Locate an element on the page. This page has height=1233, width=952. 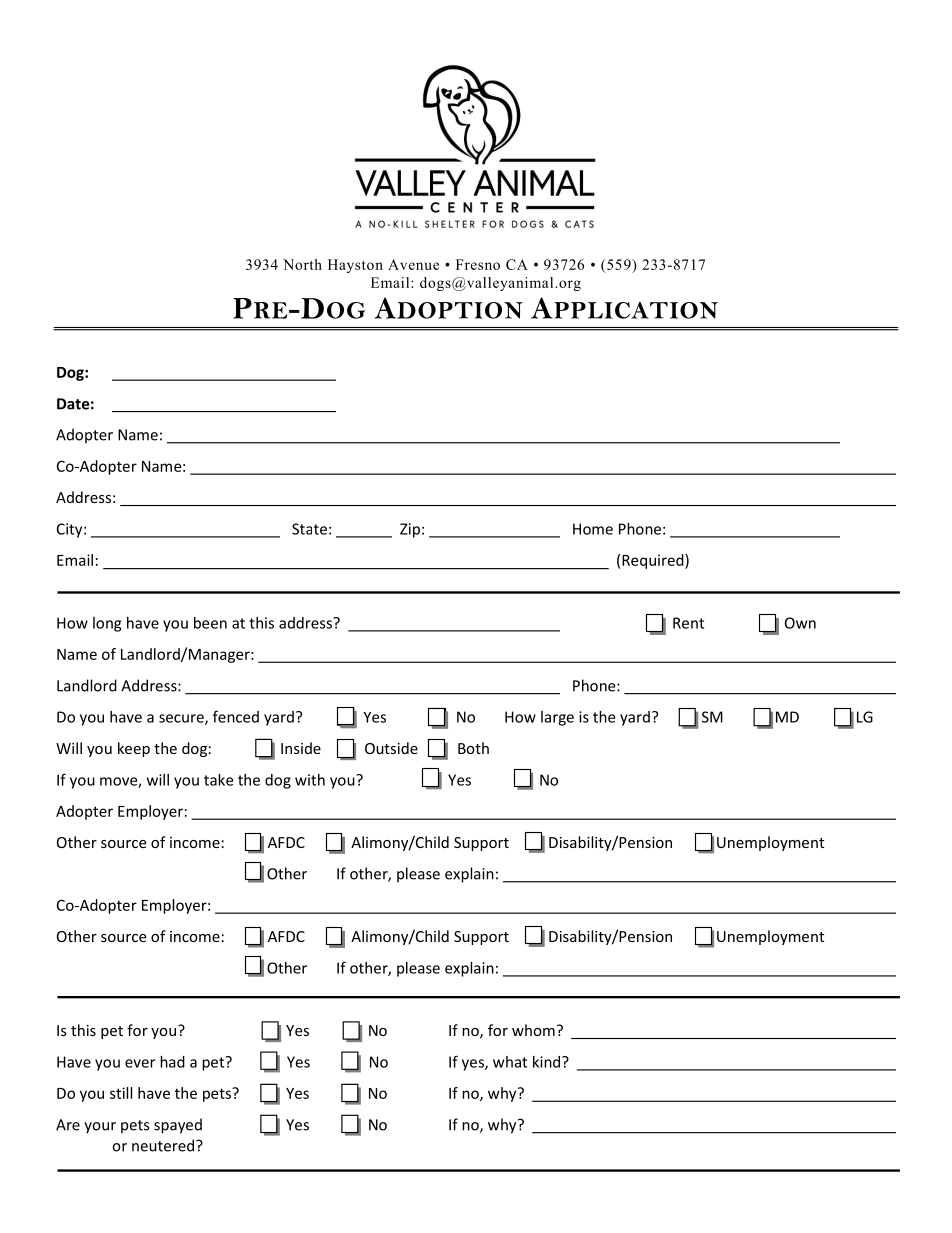
spayed is located at coordinates (178, 1126).
